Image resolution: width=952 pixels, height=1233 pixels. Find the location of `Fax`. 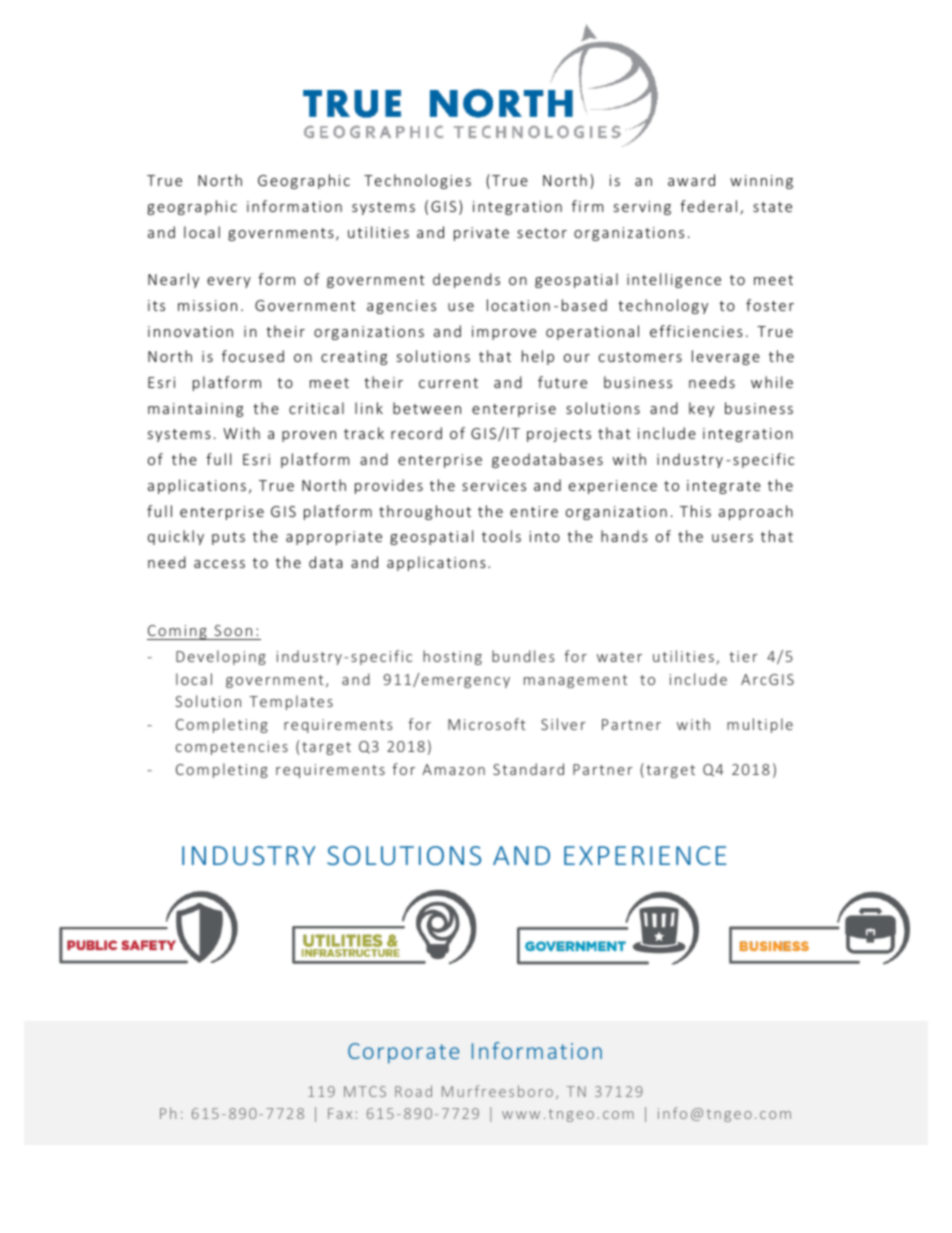

Fax is located at coordinates (340, 1113).
